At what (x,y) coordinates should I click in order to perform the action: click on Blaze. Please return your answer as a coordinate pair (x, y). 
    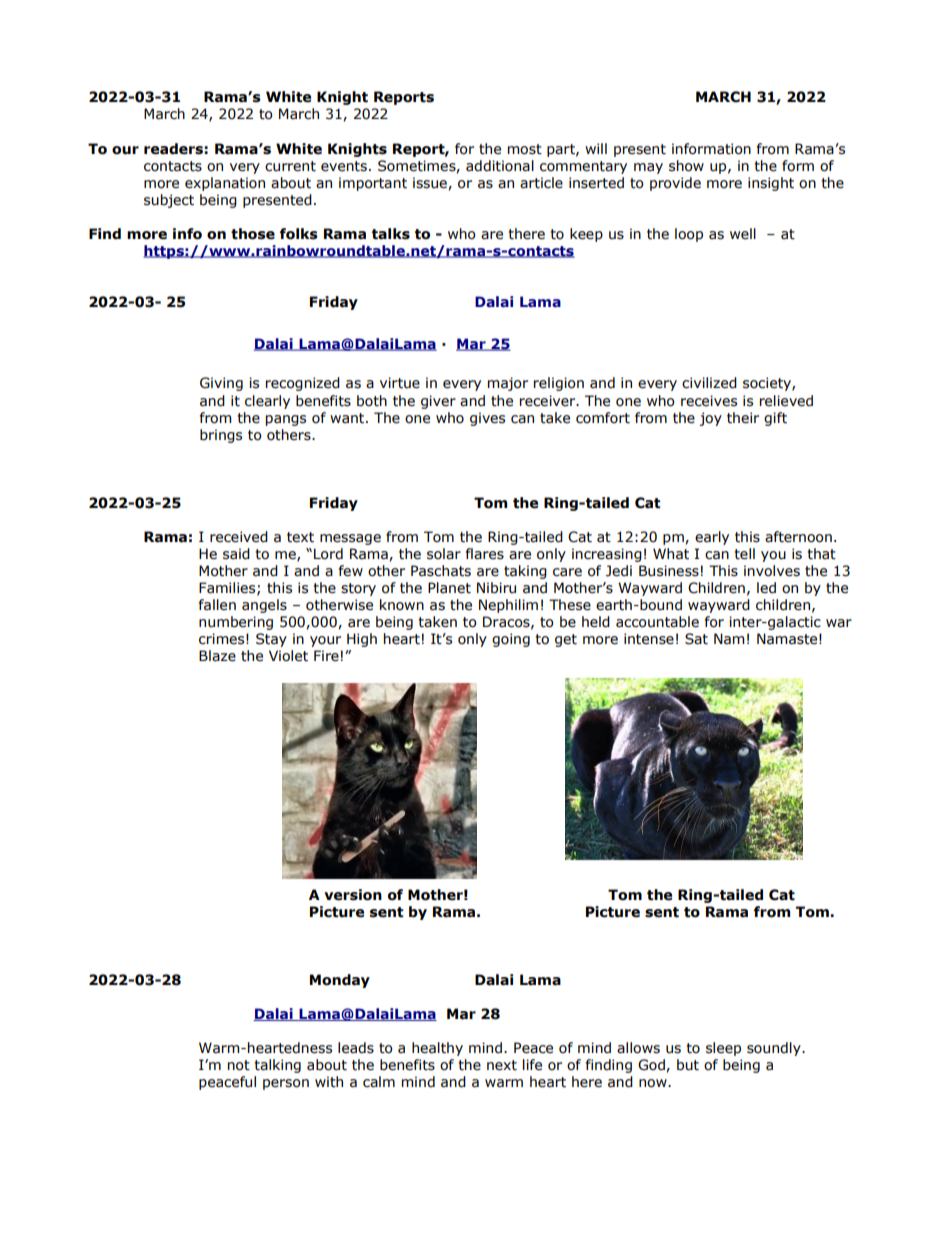
    Looking at the image, I should click on (217, 656).
